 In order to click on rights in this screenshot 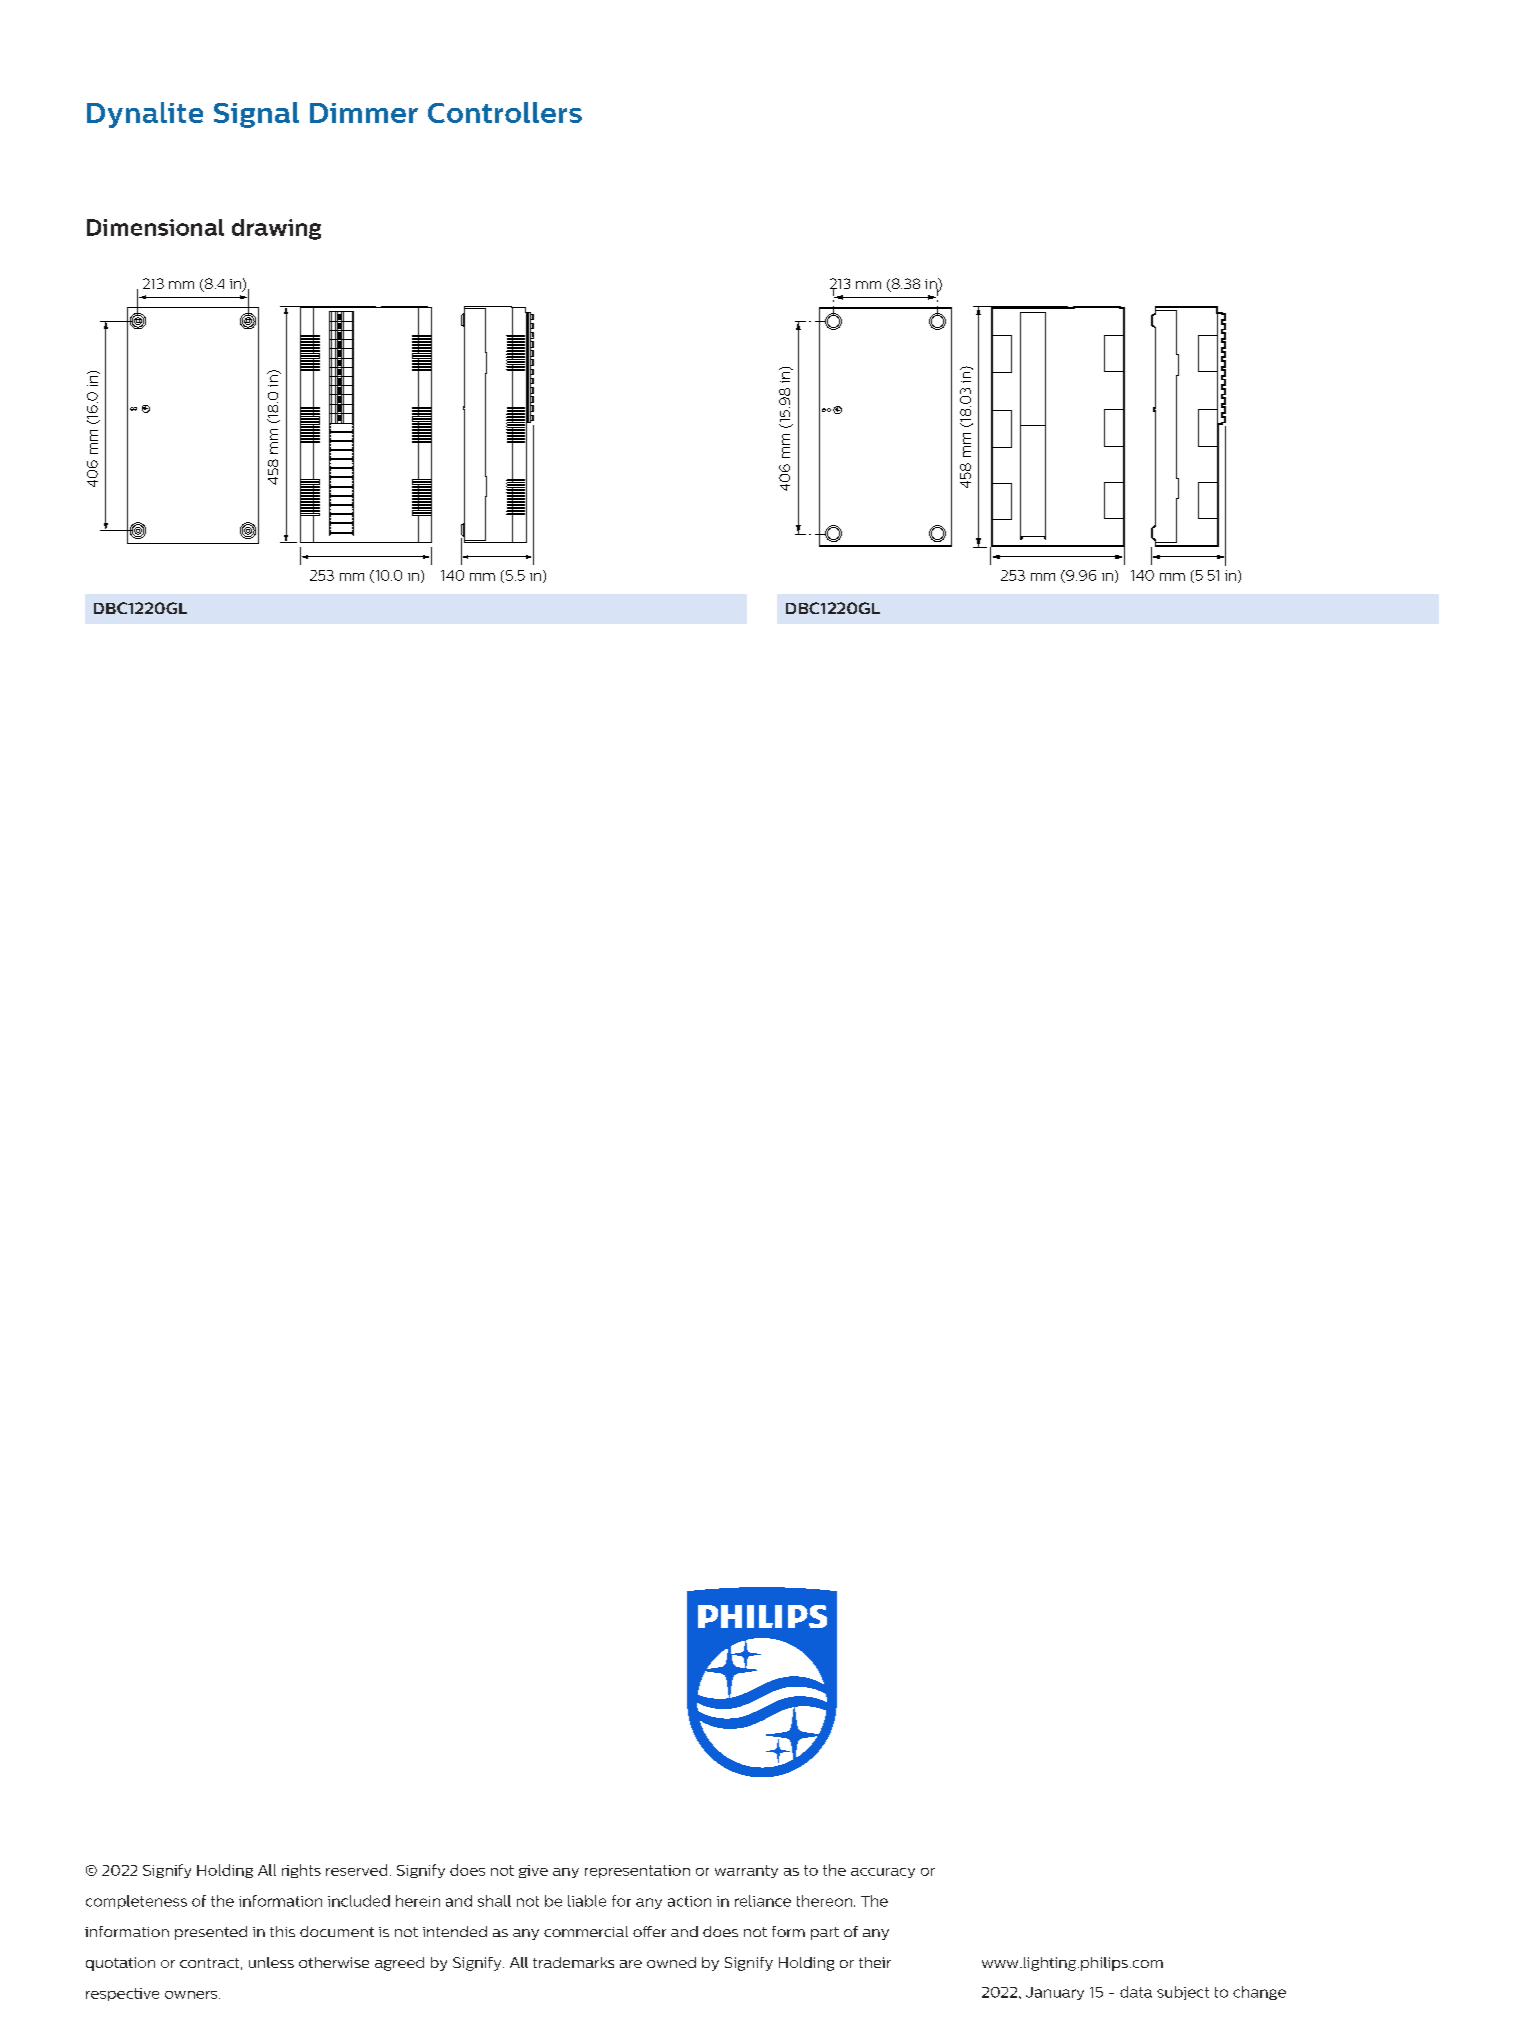, I will do `click(301, 1871)`.
